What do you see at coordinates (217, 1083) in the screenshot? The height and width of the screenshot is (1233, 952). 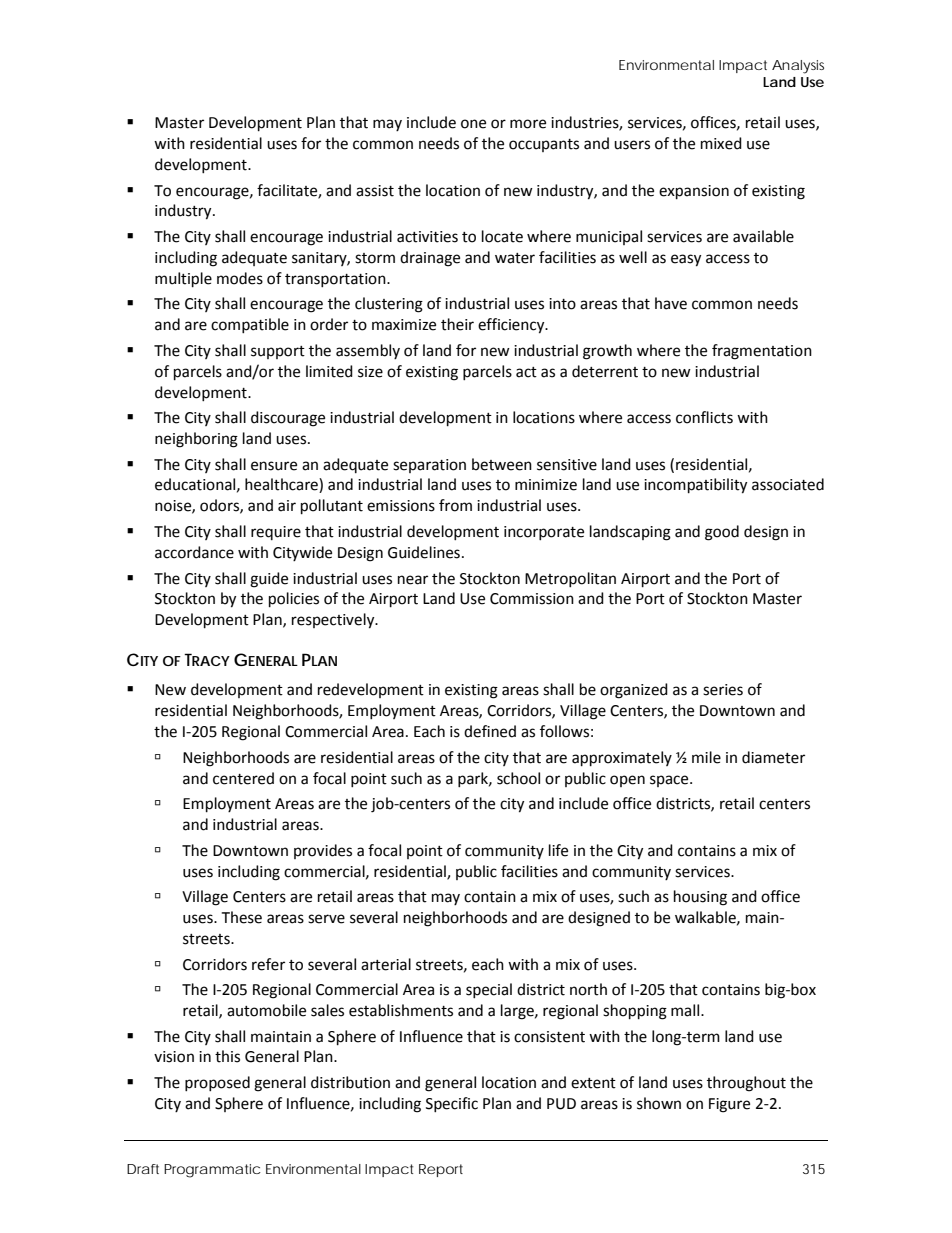 I see `proposed` at bounding box center [217, 1083].
